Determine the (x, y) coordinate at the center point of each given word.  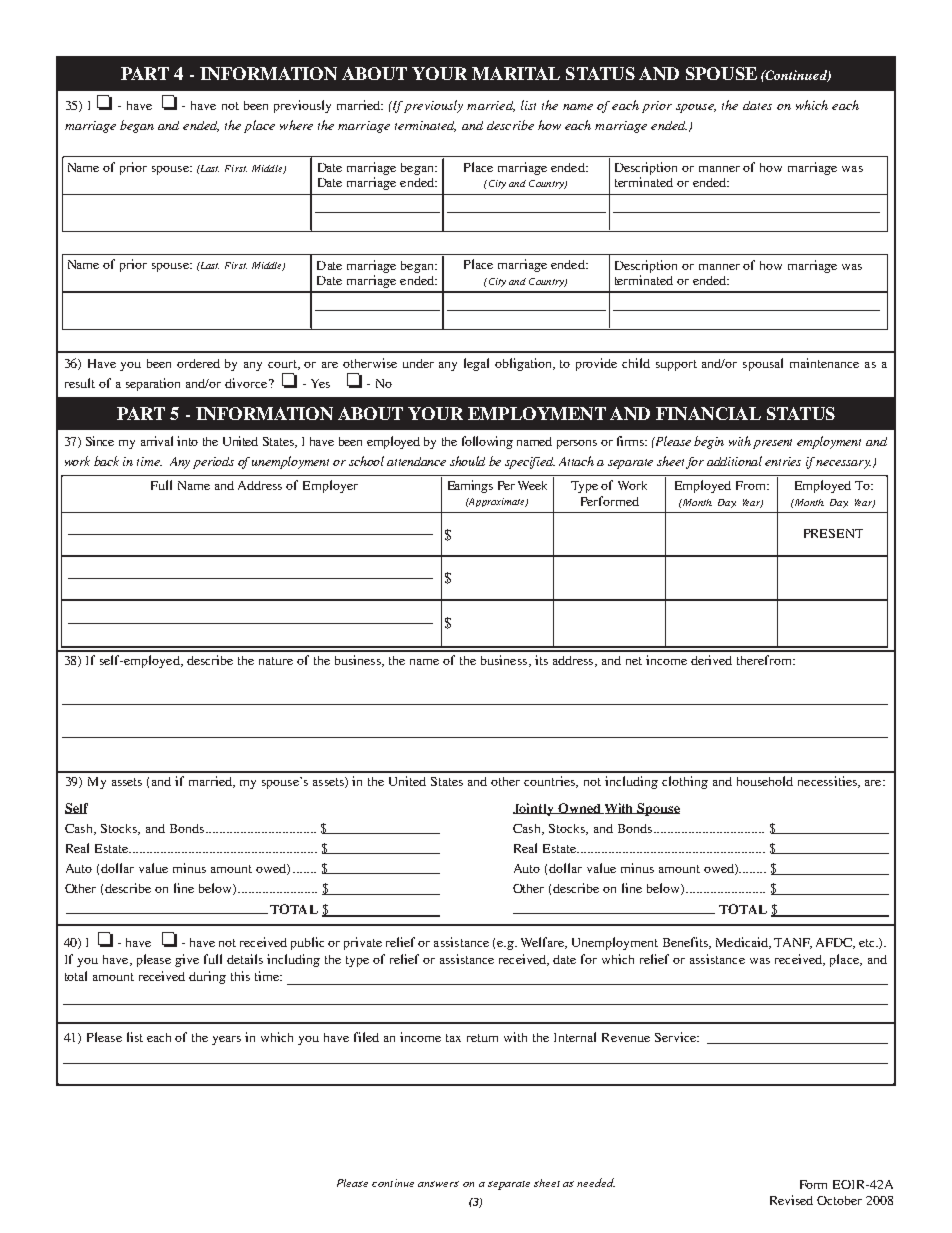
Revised (791, 1200)
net (634, 661)
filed (366, 1037)
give (187, 960)
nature (276, 661)
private (363, 943)
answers (438, 1184)
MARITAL (516, 73)
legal (476, 364)
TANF (793, 943)
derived (711, 660)
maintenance (824, 363)
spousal (763, 364)
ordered (198, 363)
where (296, 125)
